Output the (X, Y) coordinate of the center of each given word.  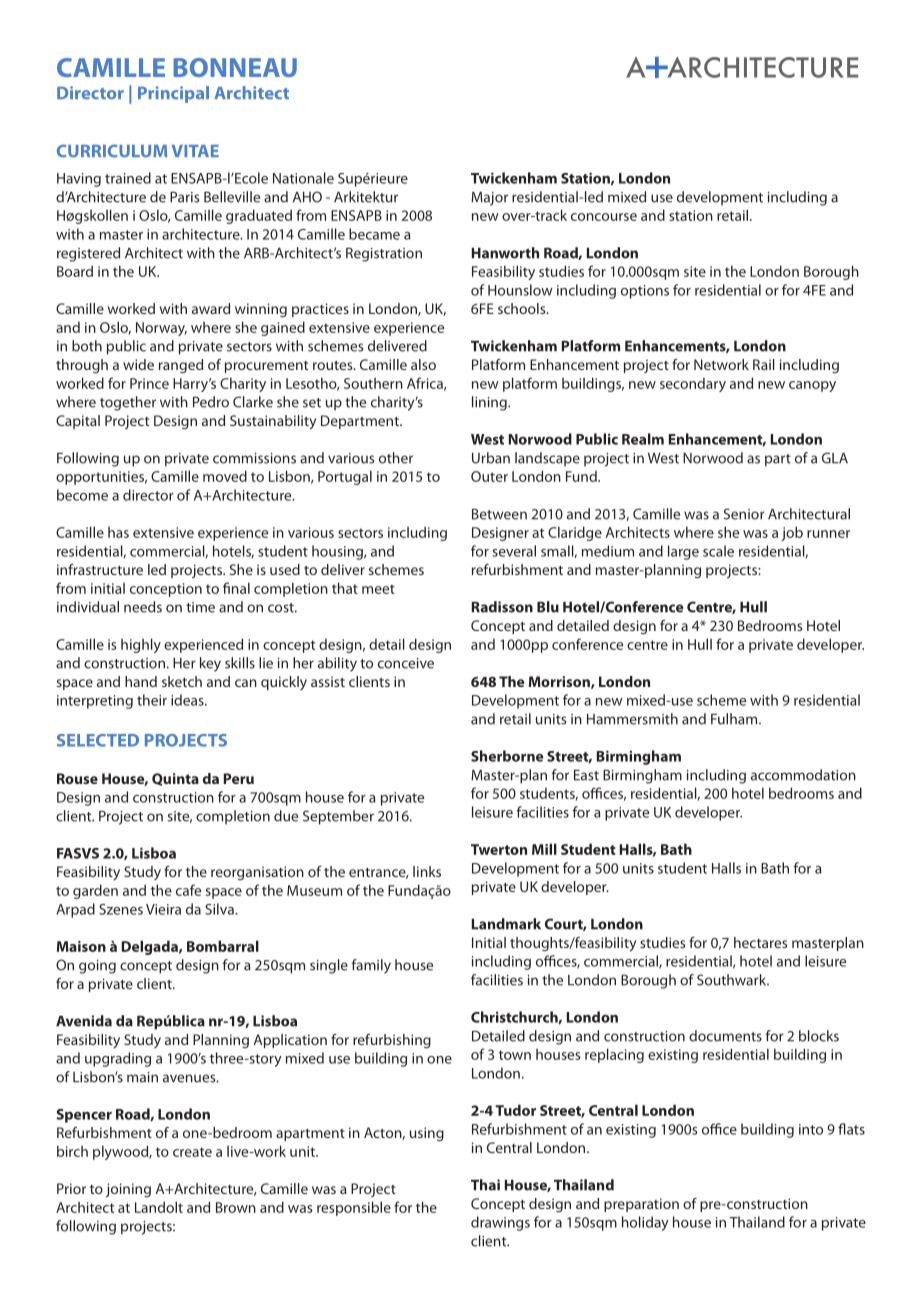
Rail (764, 364)
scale (718, 551)
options (645, 292)
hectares (760, 942)
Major (489, 199)
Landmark (506, 924)
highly (141, 645)
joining (128, 1190)
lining (490, 403)
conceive (406, 663)
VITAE (195, 151)
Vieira (163, 909)
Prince (149, 383)
